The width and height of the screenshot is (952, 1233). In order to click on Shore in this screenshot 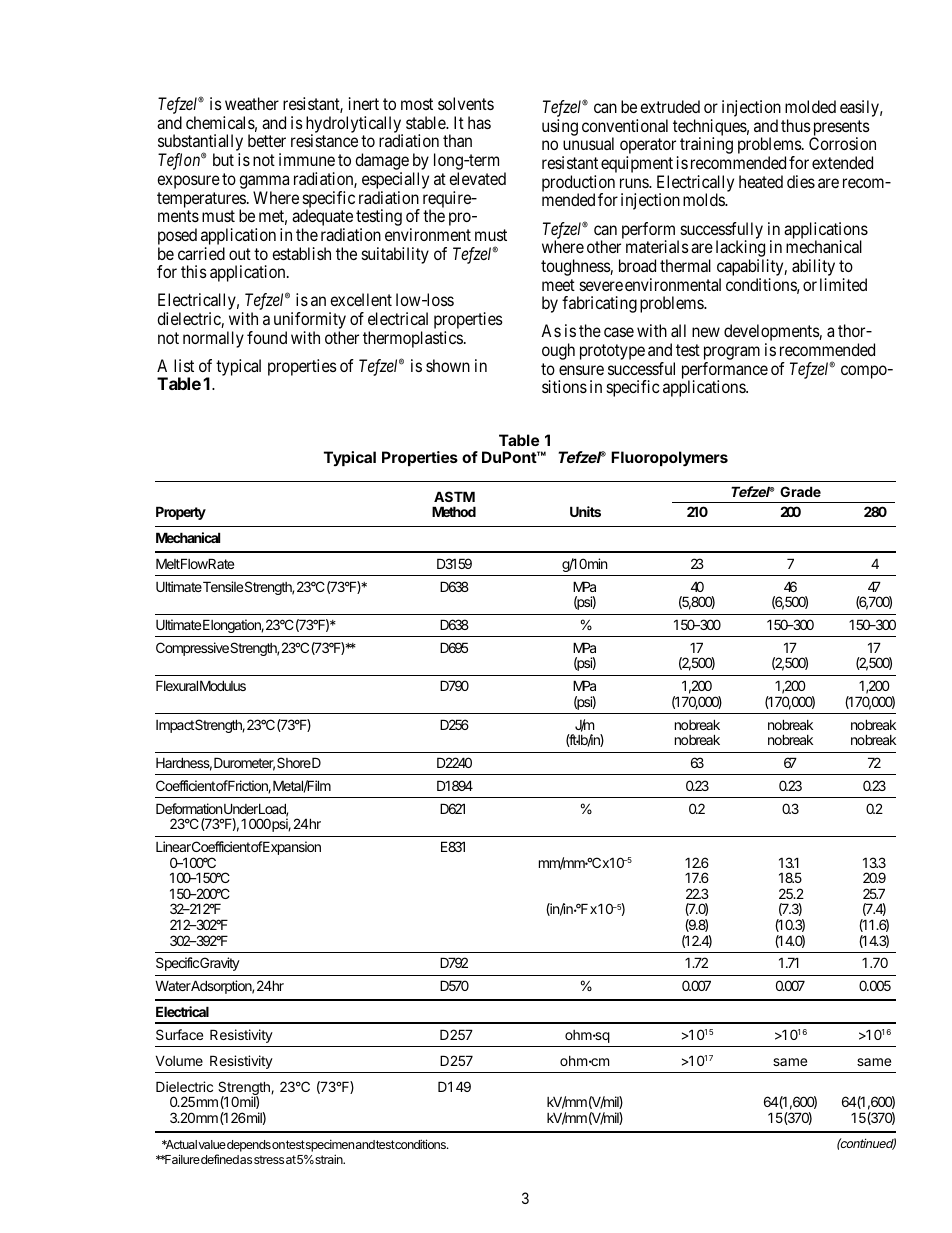, I will do `click(294, 762)`.
